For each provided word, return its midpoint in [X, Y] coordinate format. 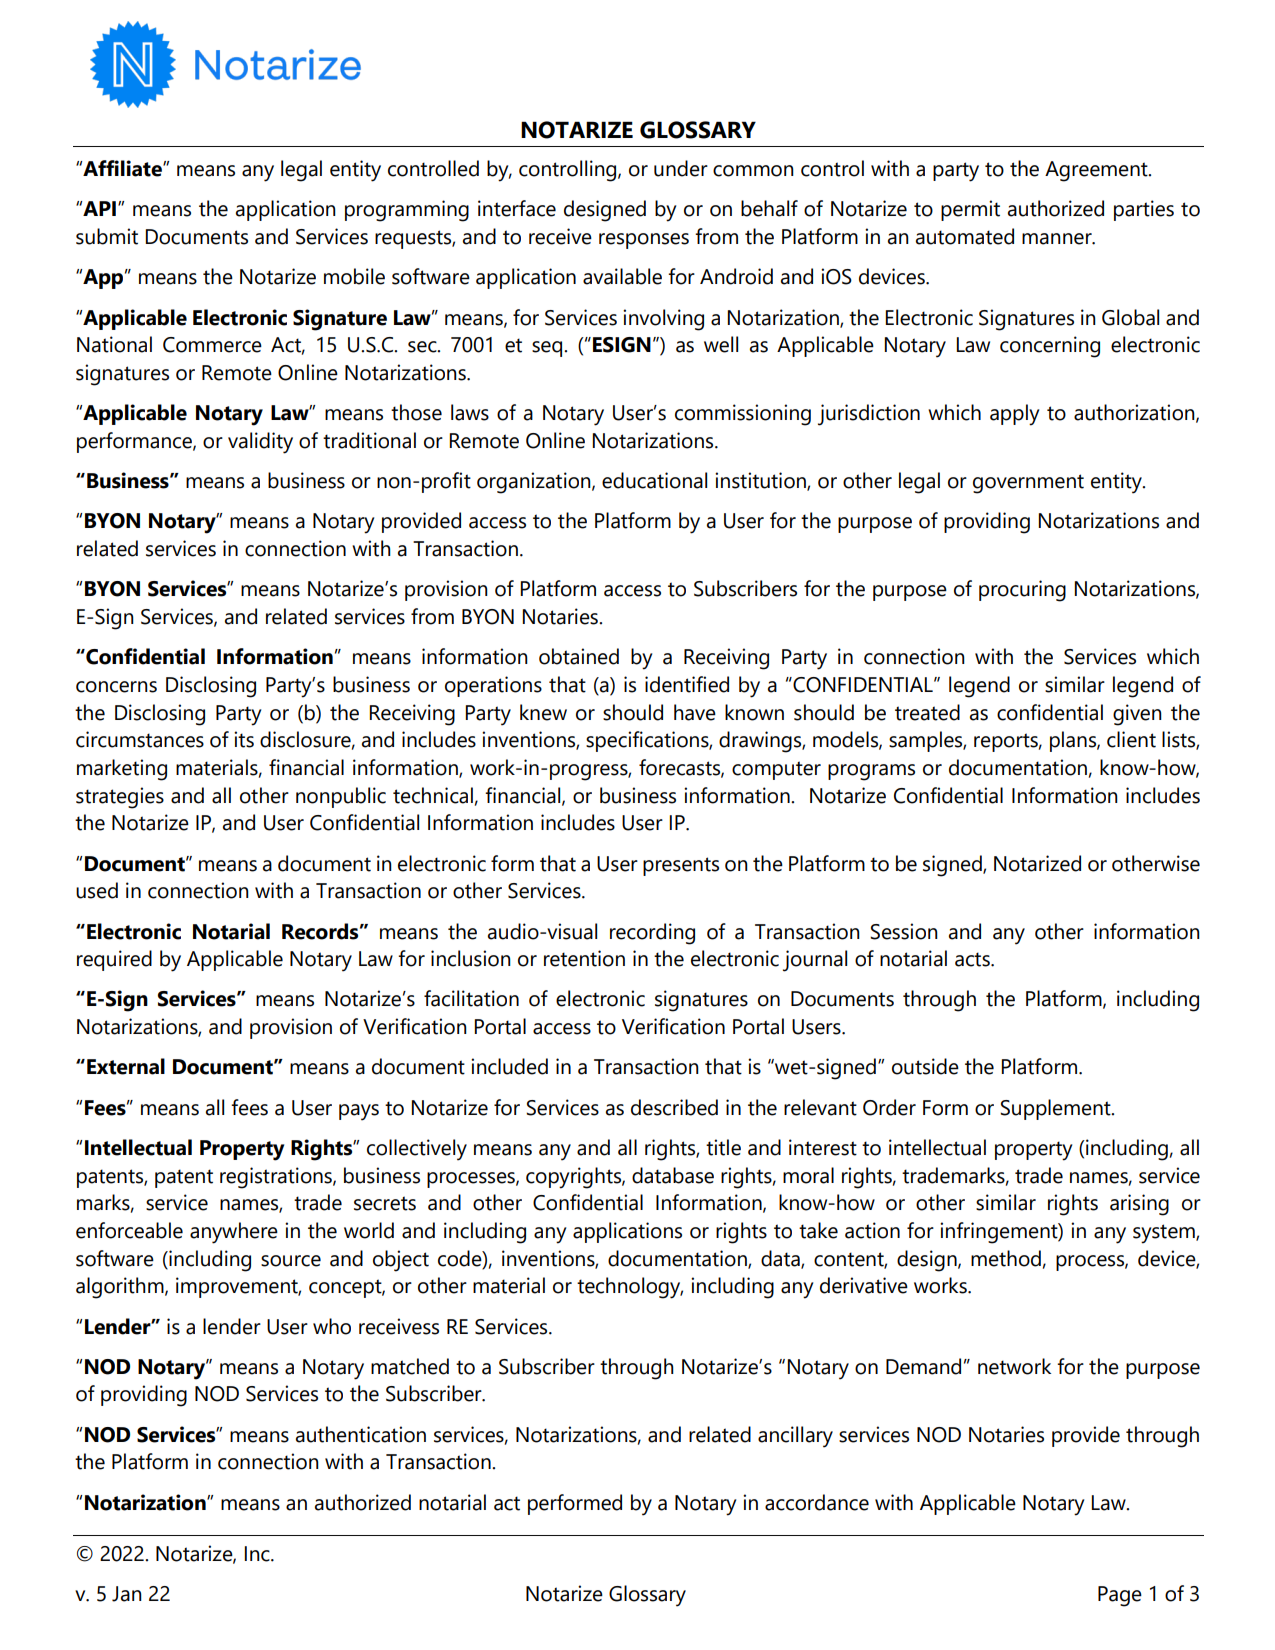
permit [970, 210]
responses [644, 241]
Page [1120, 1596]
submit [107, 236]
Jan [127, 1594]
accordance [817, 1502]
